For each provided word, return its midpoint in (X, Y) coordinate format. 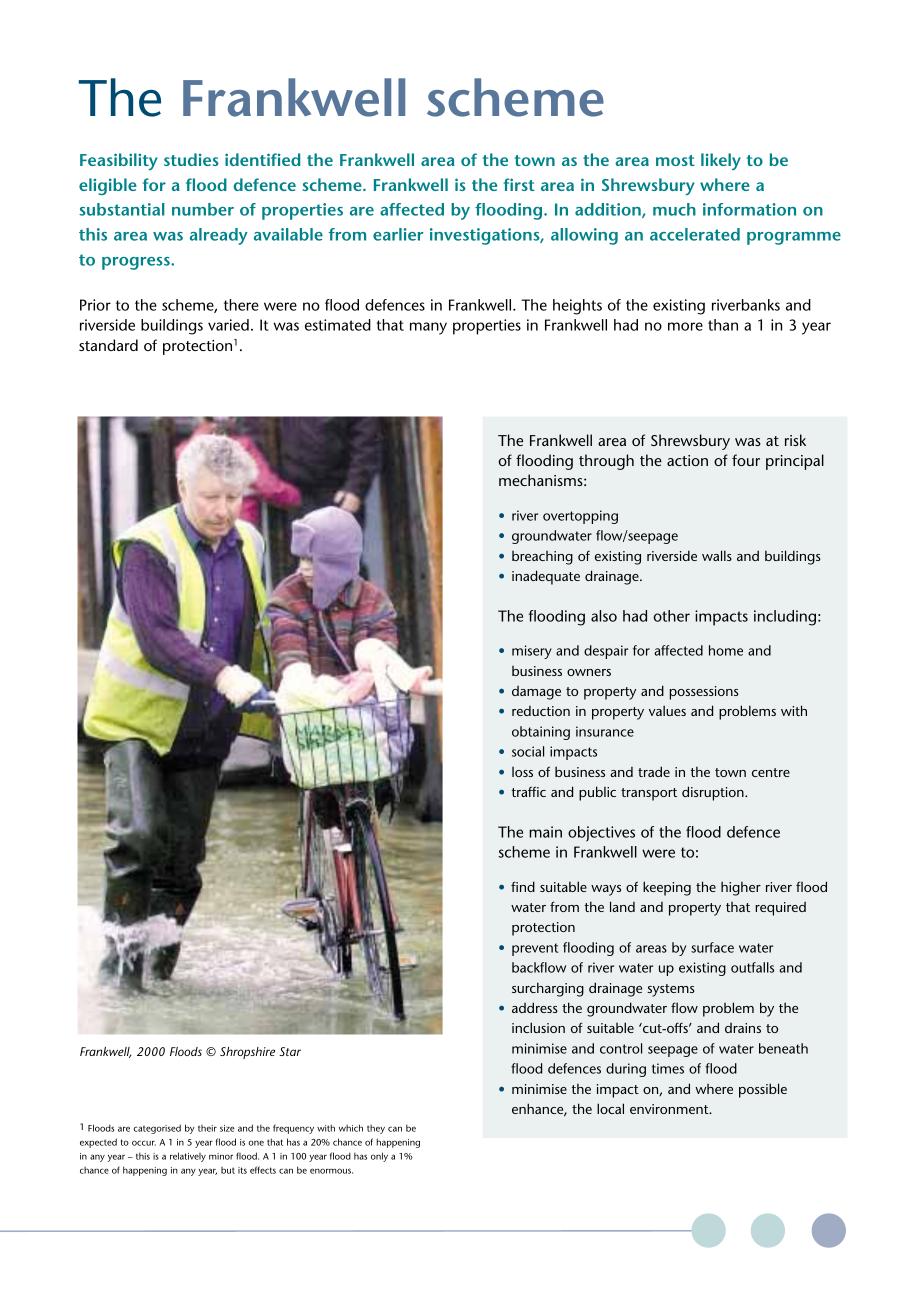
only (379, 1157)
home (726, 650)
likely (721, 161)
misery (532, 652)
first (519, 184)
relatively (188, 1157)
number (203, 209)
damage (536, 693)
